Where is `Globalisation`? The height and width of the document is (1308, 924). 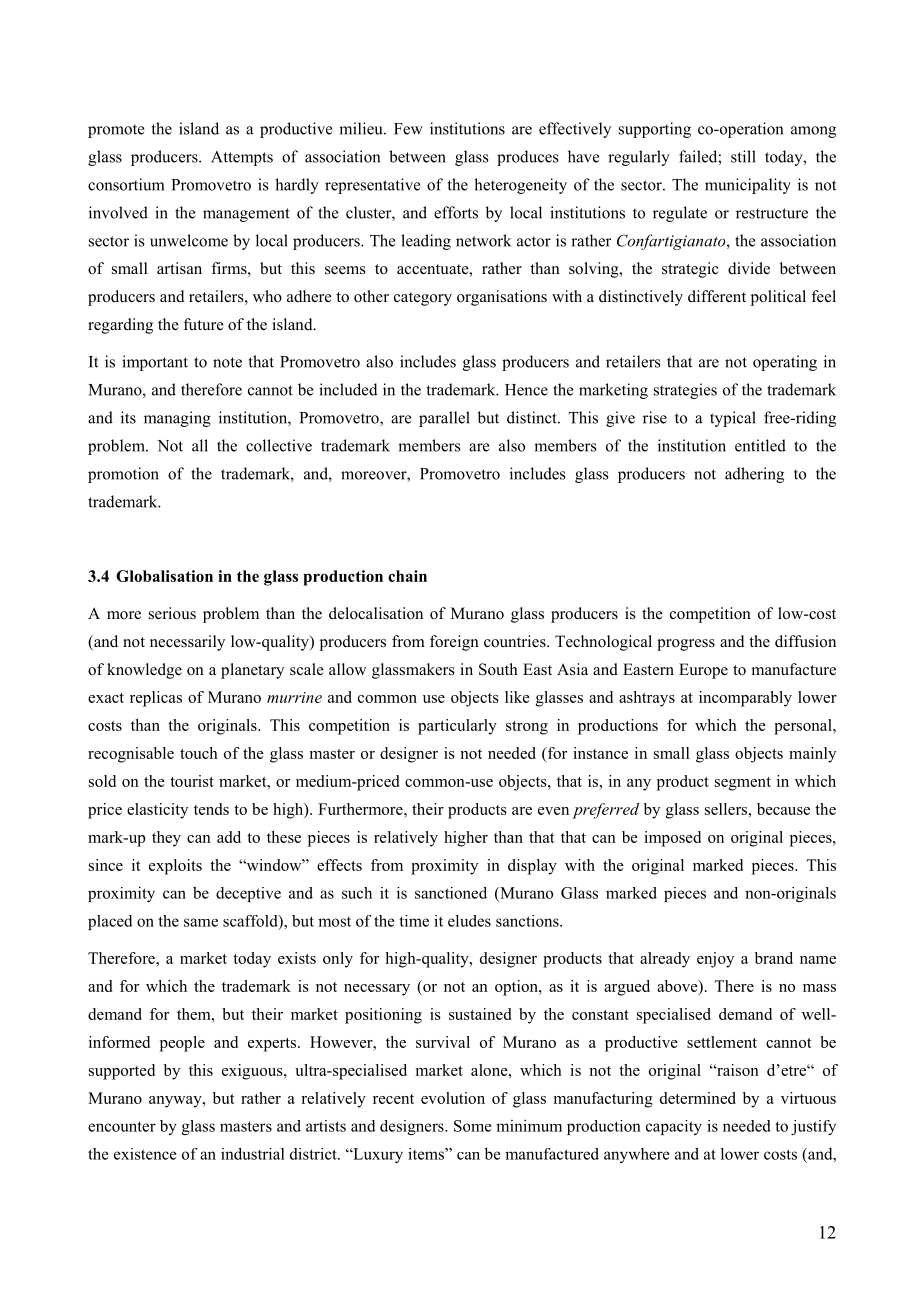 Globalisation is located at coordinates (164, 576).
